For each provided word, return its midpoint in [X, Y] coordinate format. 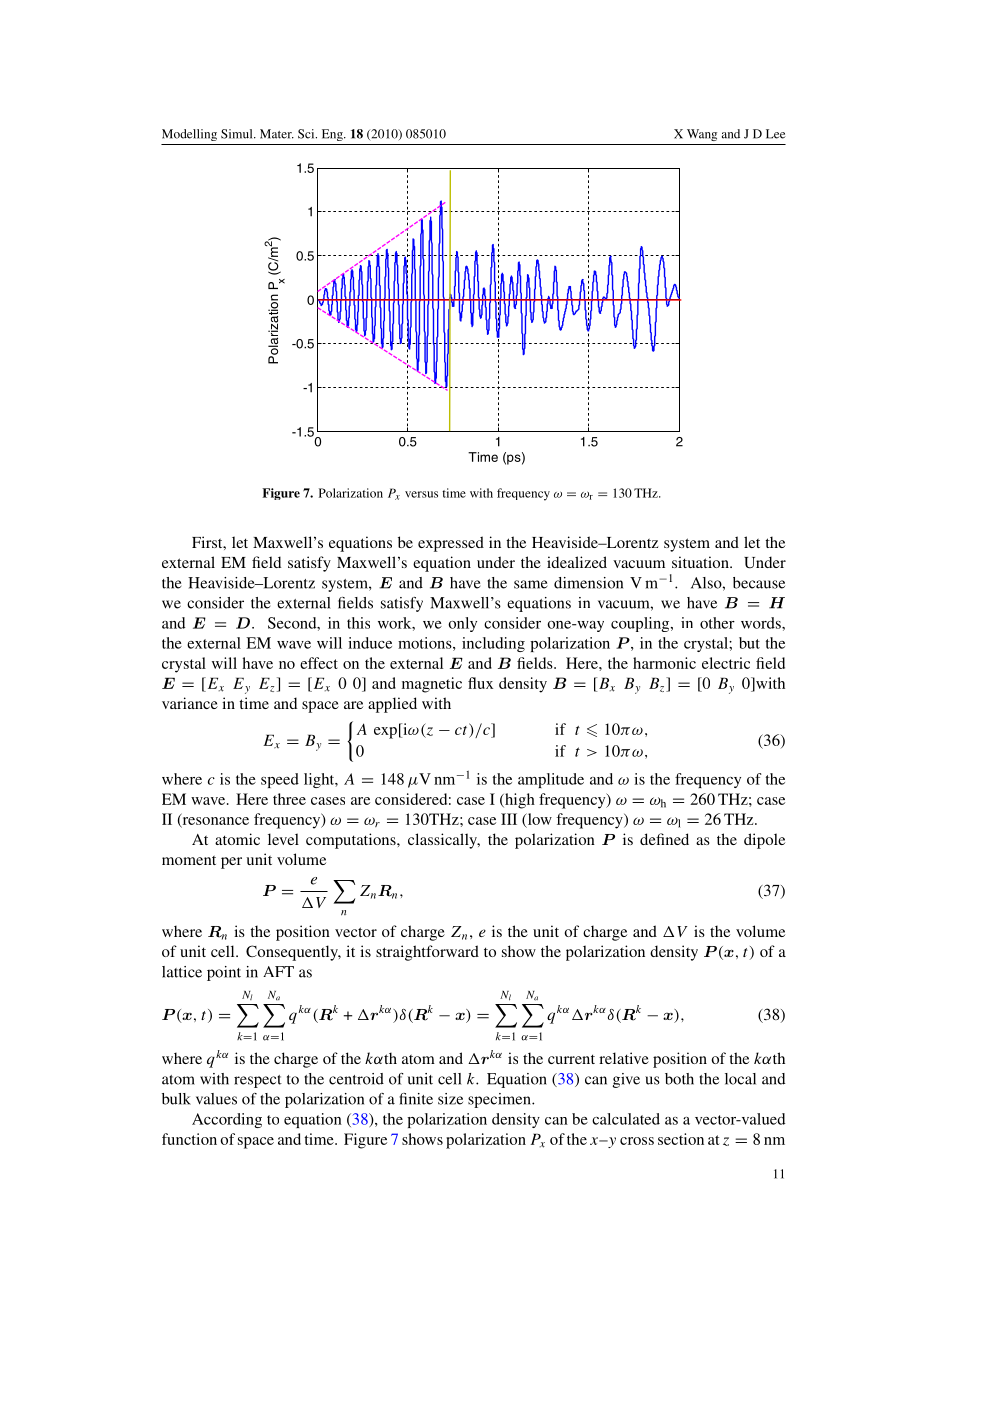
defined [664, 839]
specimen [500, 1100]
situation [701, 562]
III [509, 819]
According [227, 1120]
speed [280, 780]
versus [421, 494]
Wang [702, 135]
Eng [333, 135]
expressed [451, 544]
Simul [238, 134]
